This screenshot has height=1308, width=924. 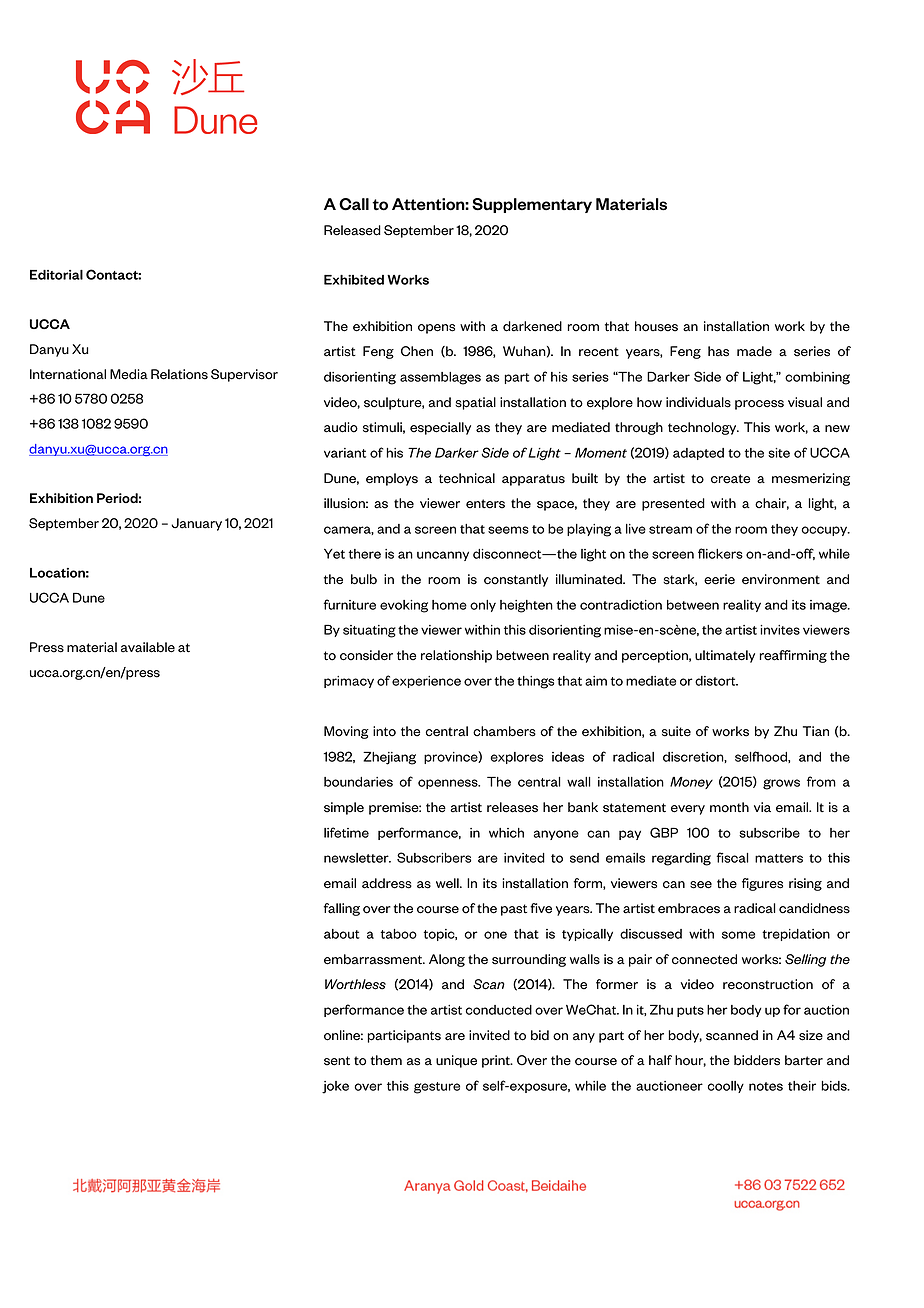 I want to click on joke, so click(x=335, y=1087).
